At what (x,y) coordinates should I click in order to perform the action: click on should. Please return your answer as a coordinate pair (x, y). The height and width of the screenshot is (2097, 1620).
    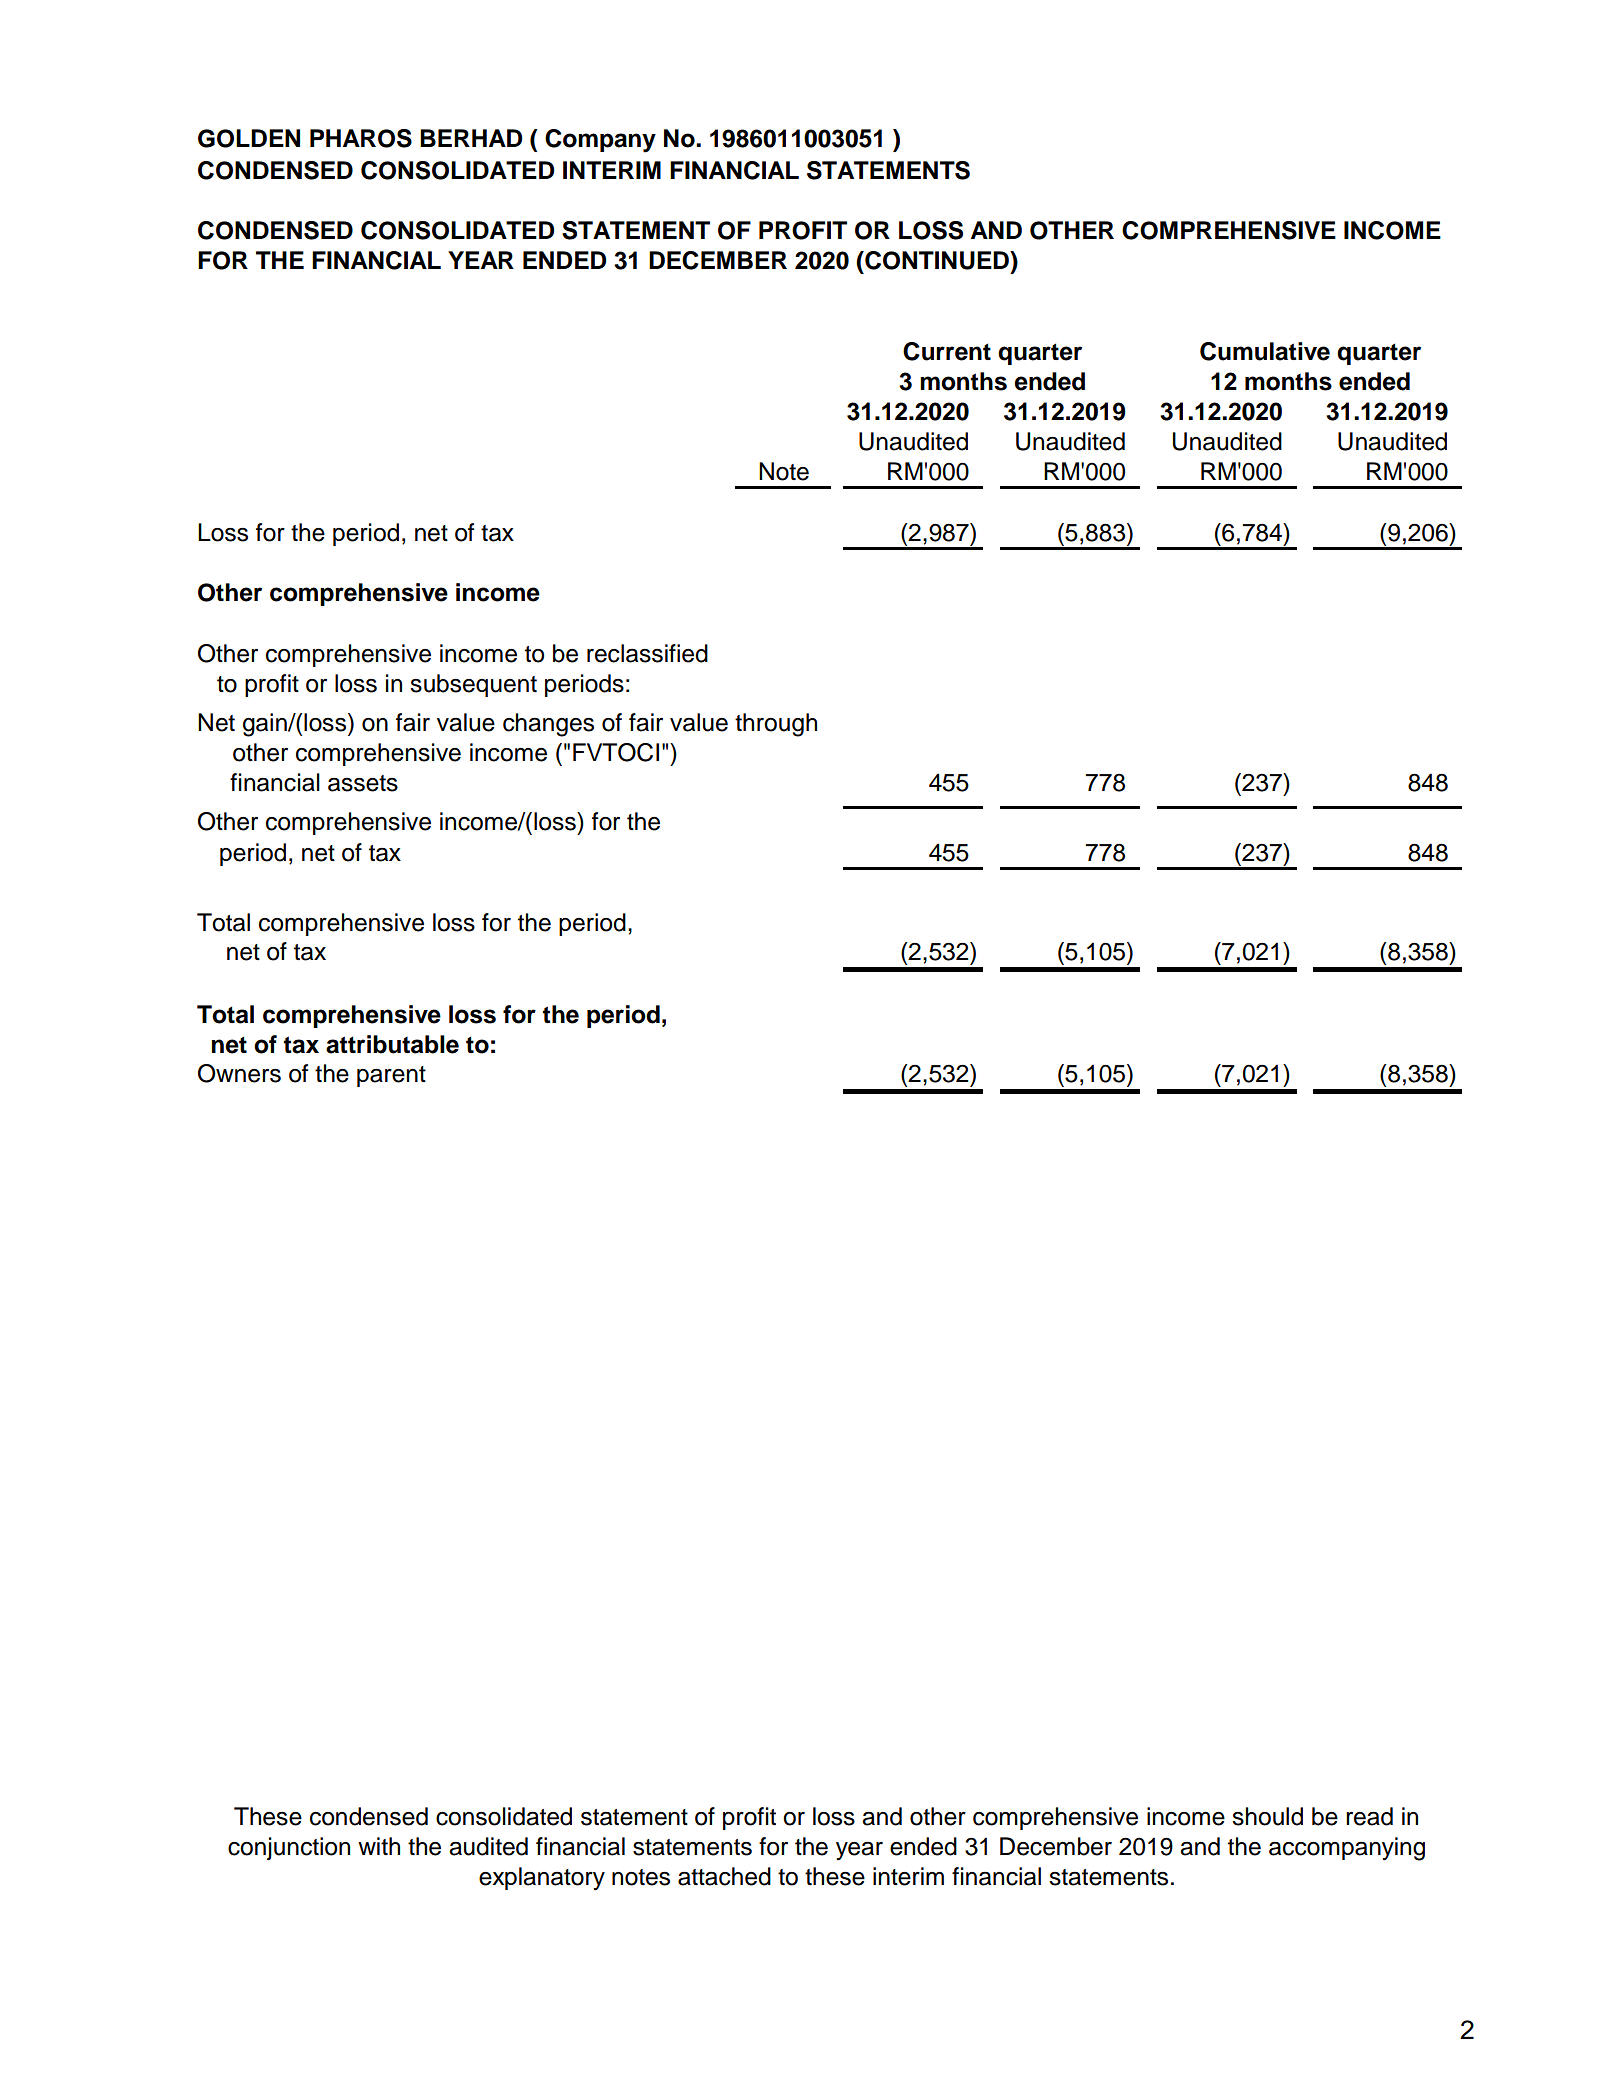
    Looking at the image, I should click on (1267, 1816).
